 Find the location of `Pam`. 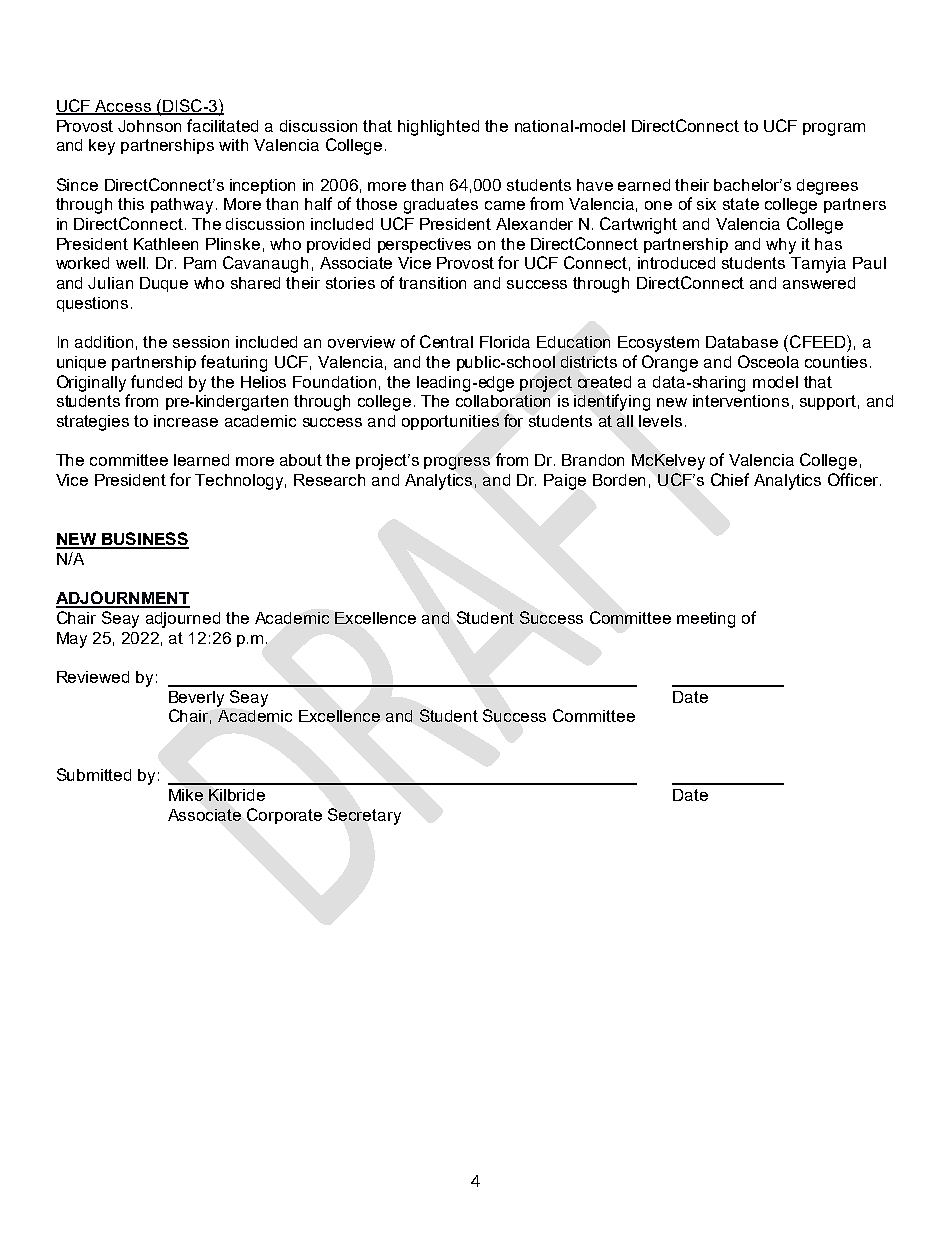

Pam is located at coordinates (200, 263).
